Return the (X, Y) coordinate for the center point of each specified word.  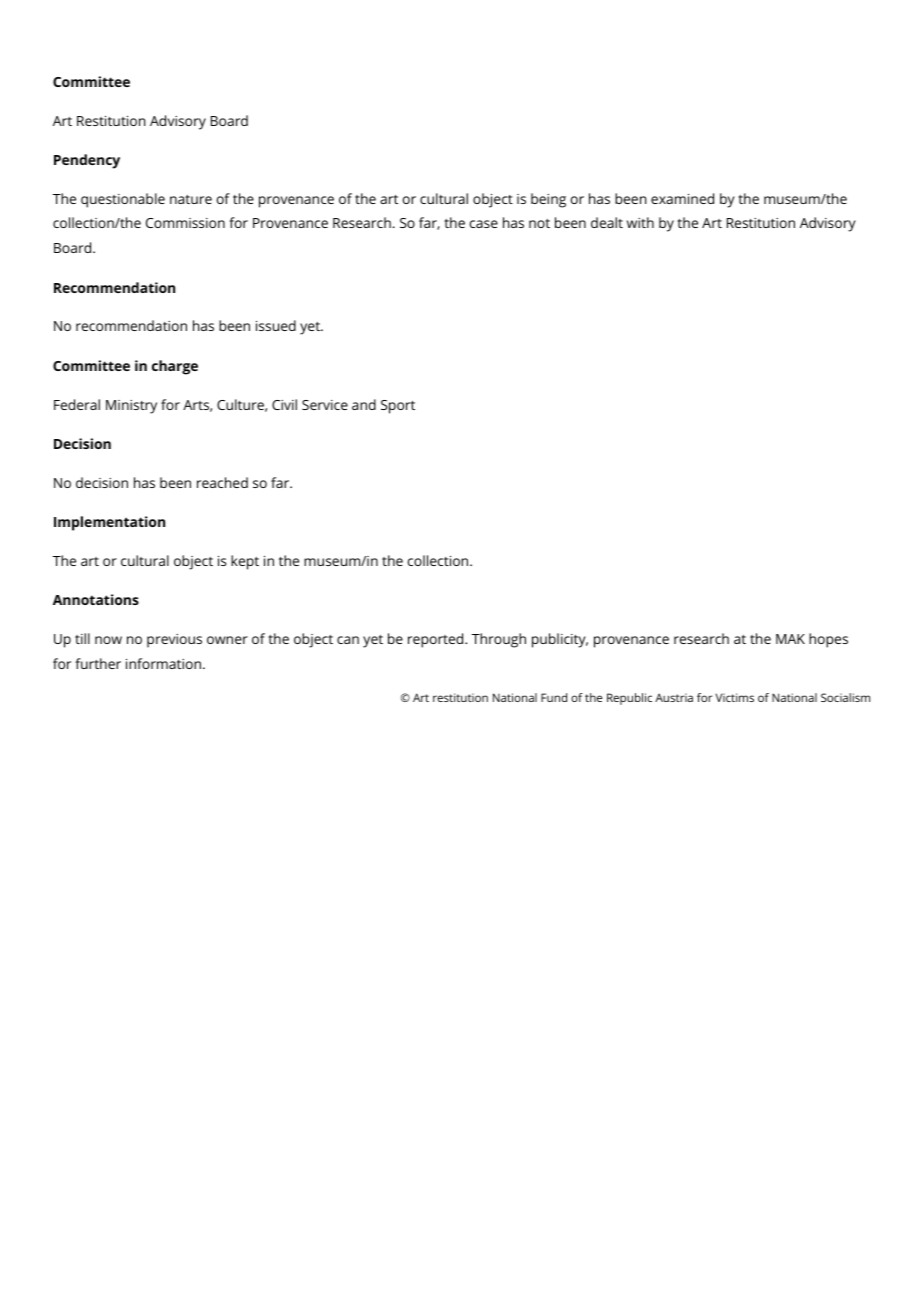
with (640, 222)
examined (682, 198)
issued (276, 325)
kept (245, 562)
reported (437, 640)
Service (325, 405)
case (484, 224)
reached (222, 482)
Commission (185, 223)
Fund (554, 697)
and (364, 404)
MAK (790, 639)
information (165, 663)
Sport (398, 407)
